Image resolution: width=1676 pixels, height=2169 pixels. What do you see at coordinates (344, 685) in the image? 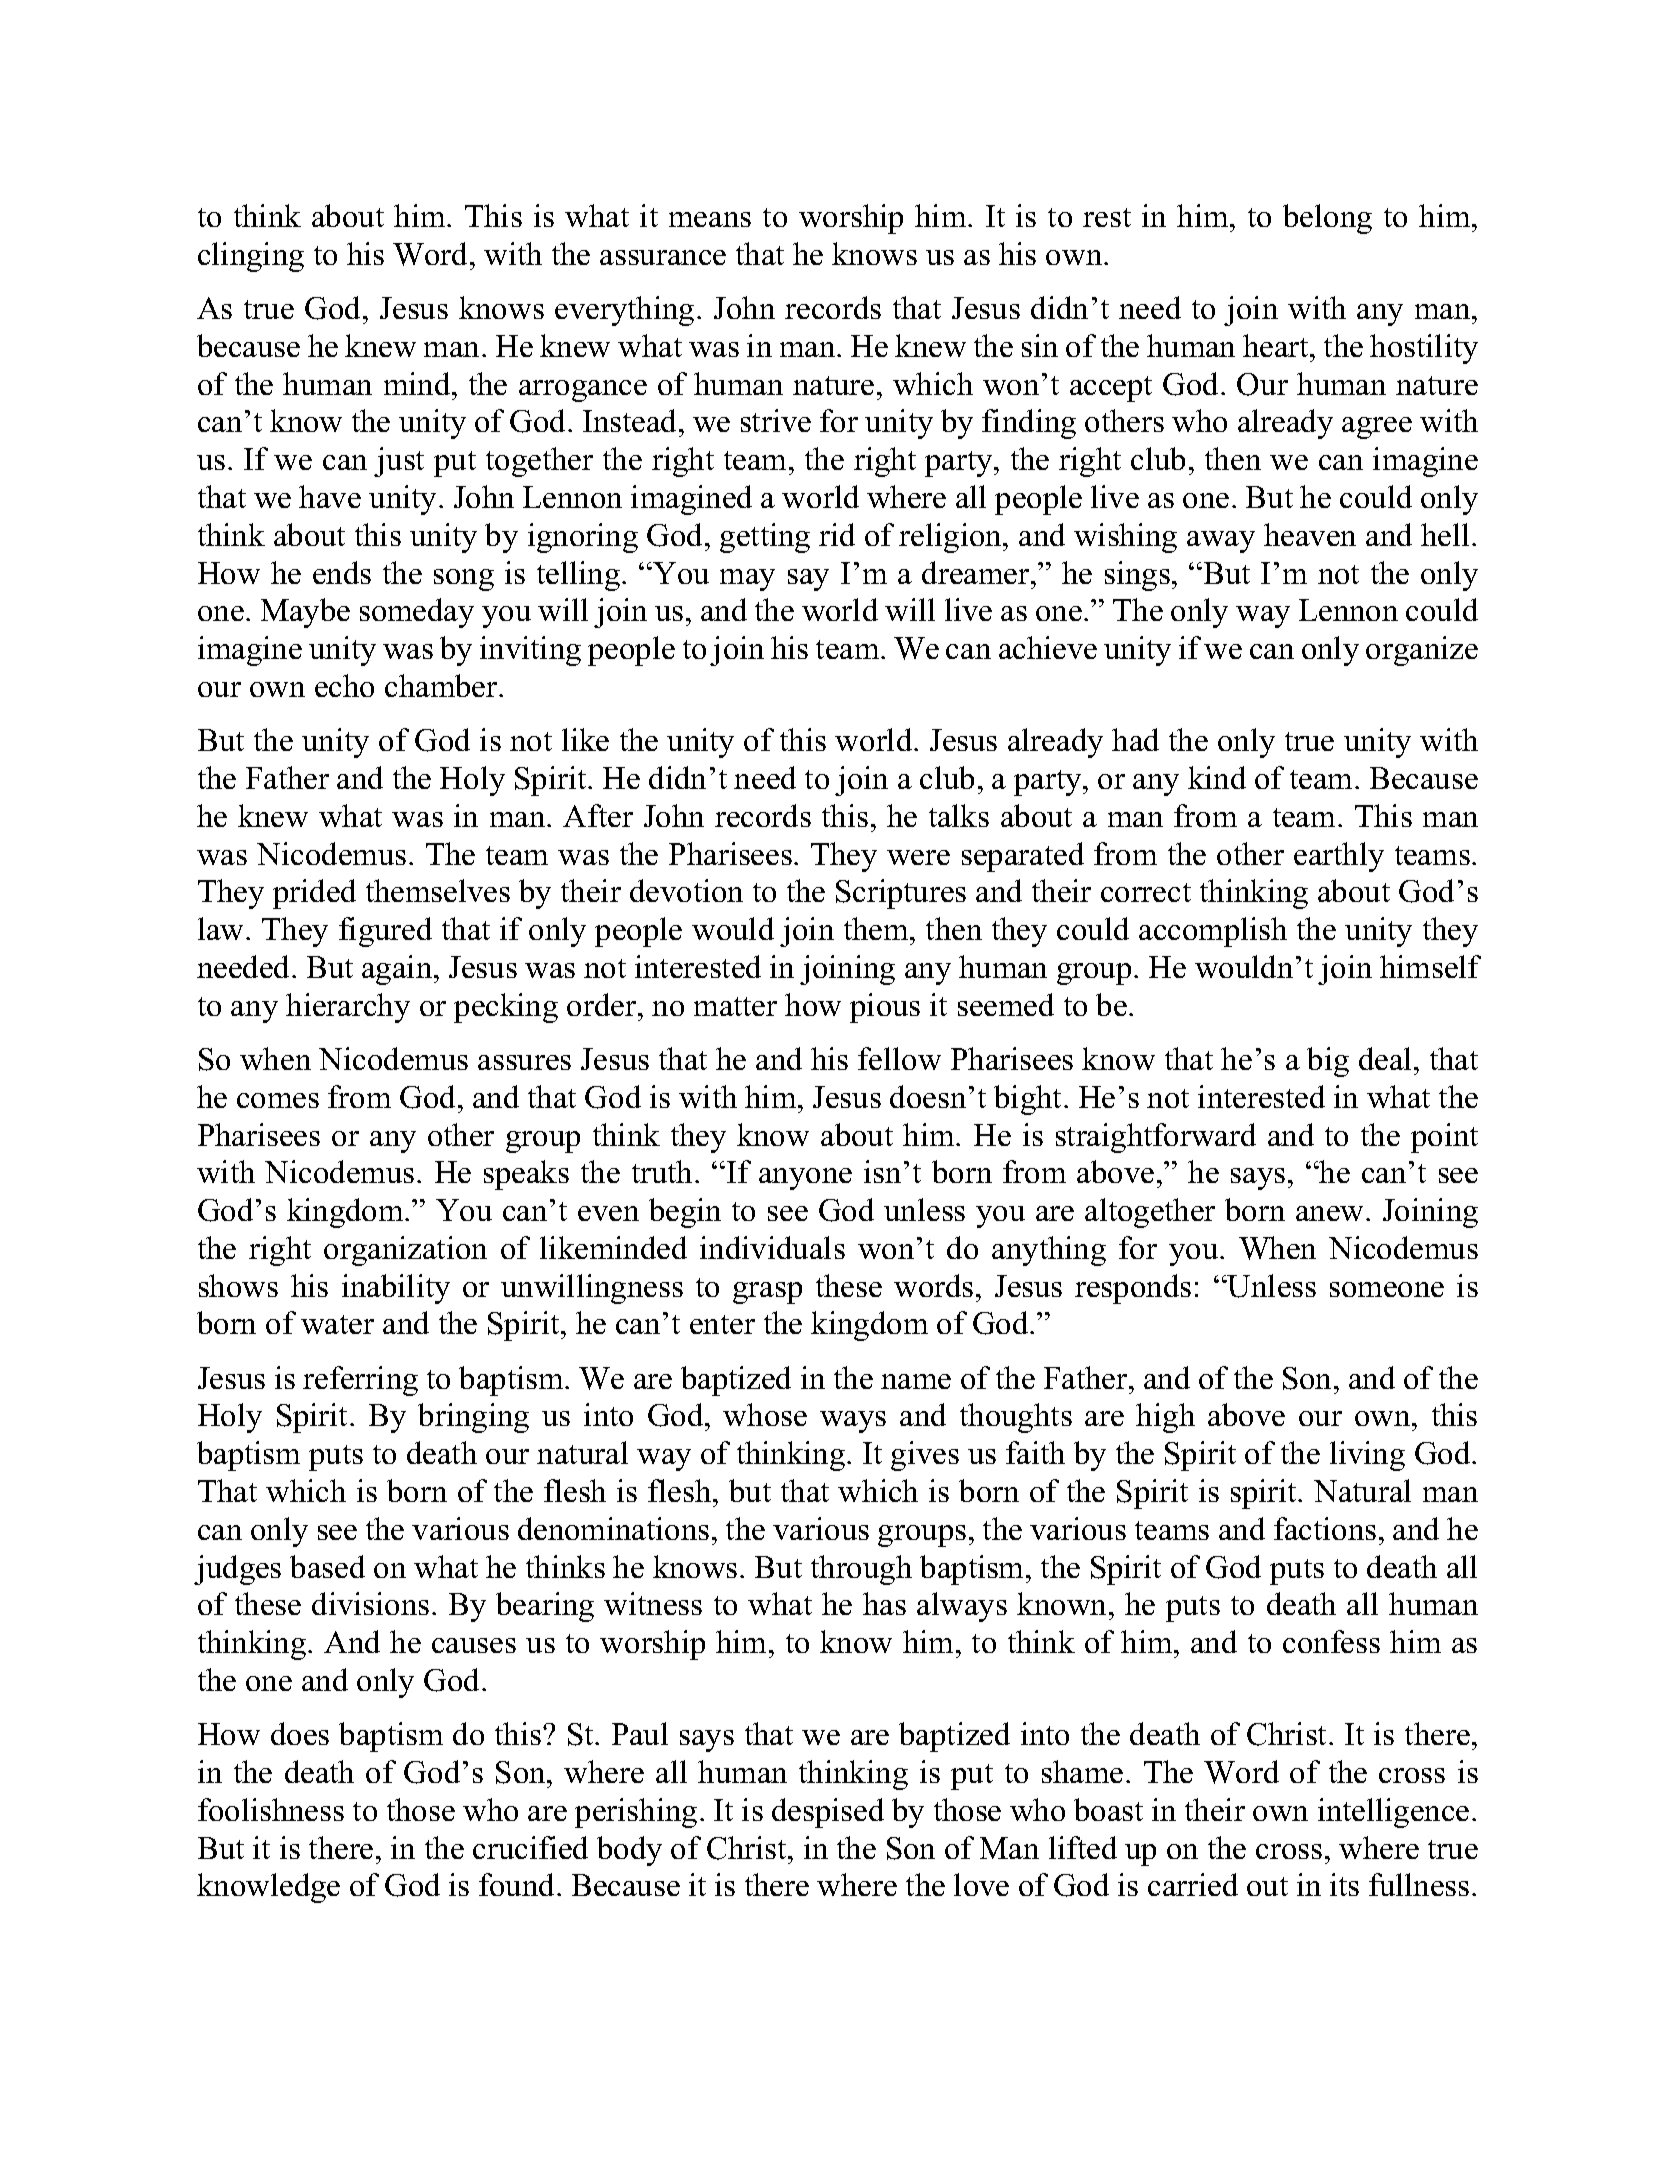
I see `echo` at bounding box center [344, 685].
